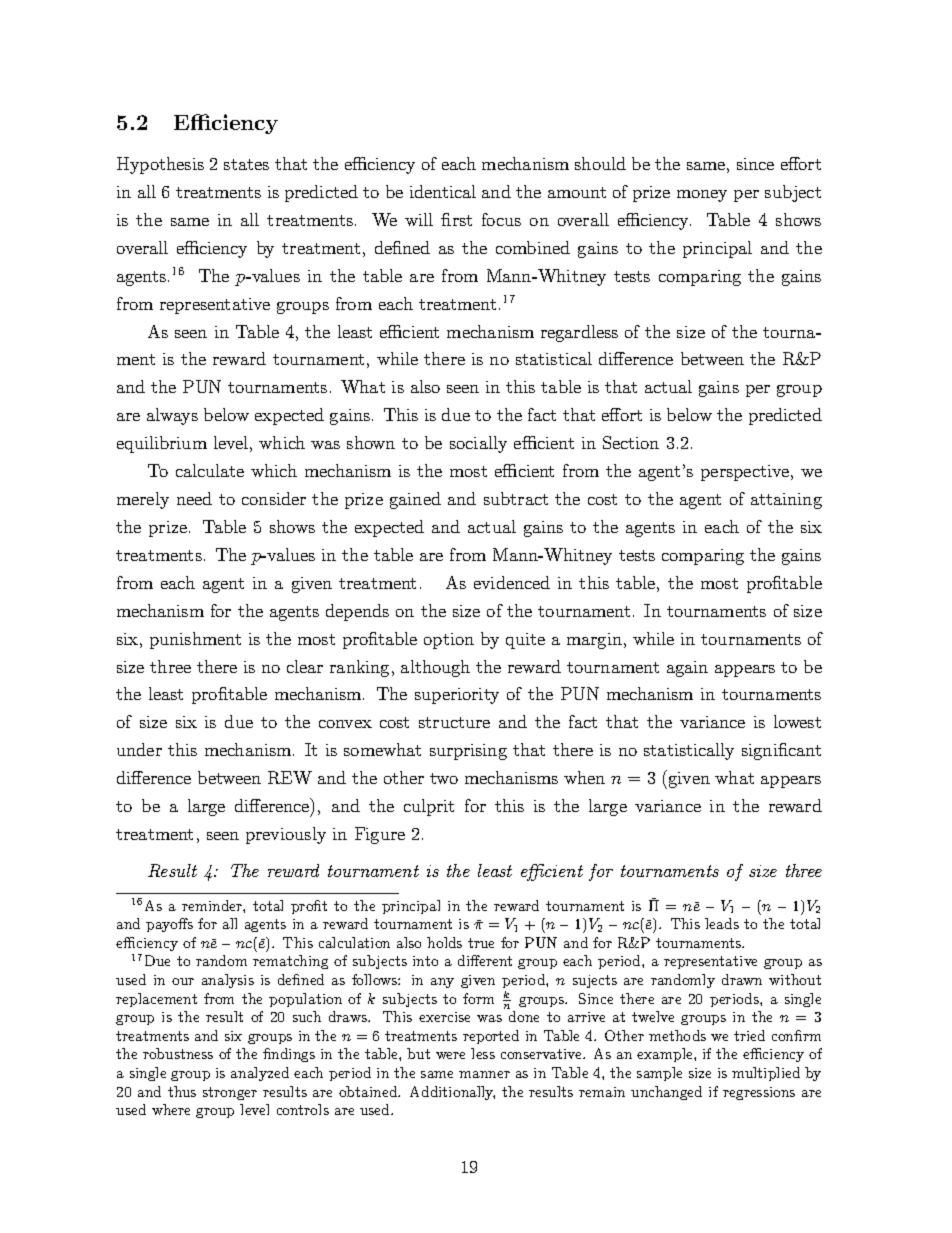 The image size is (952, 1233). What do you see at coordinates (443, 191) in the screenshot?
I see `identical` at bounding box center [443, 191].
